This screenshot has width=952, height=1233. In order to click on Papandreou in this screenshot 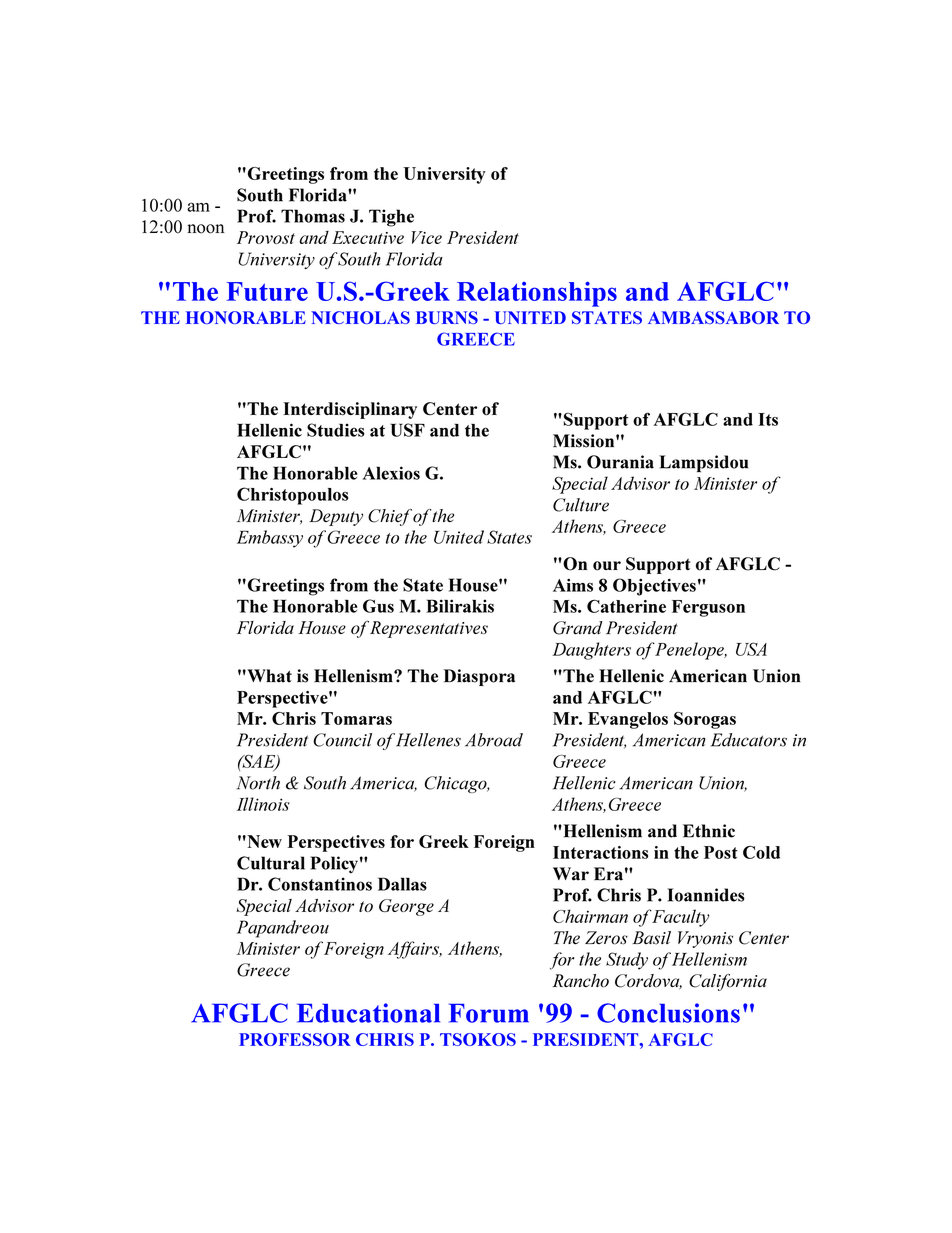, I will do `click(283, 929)`.
